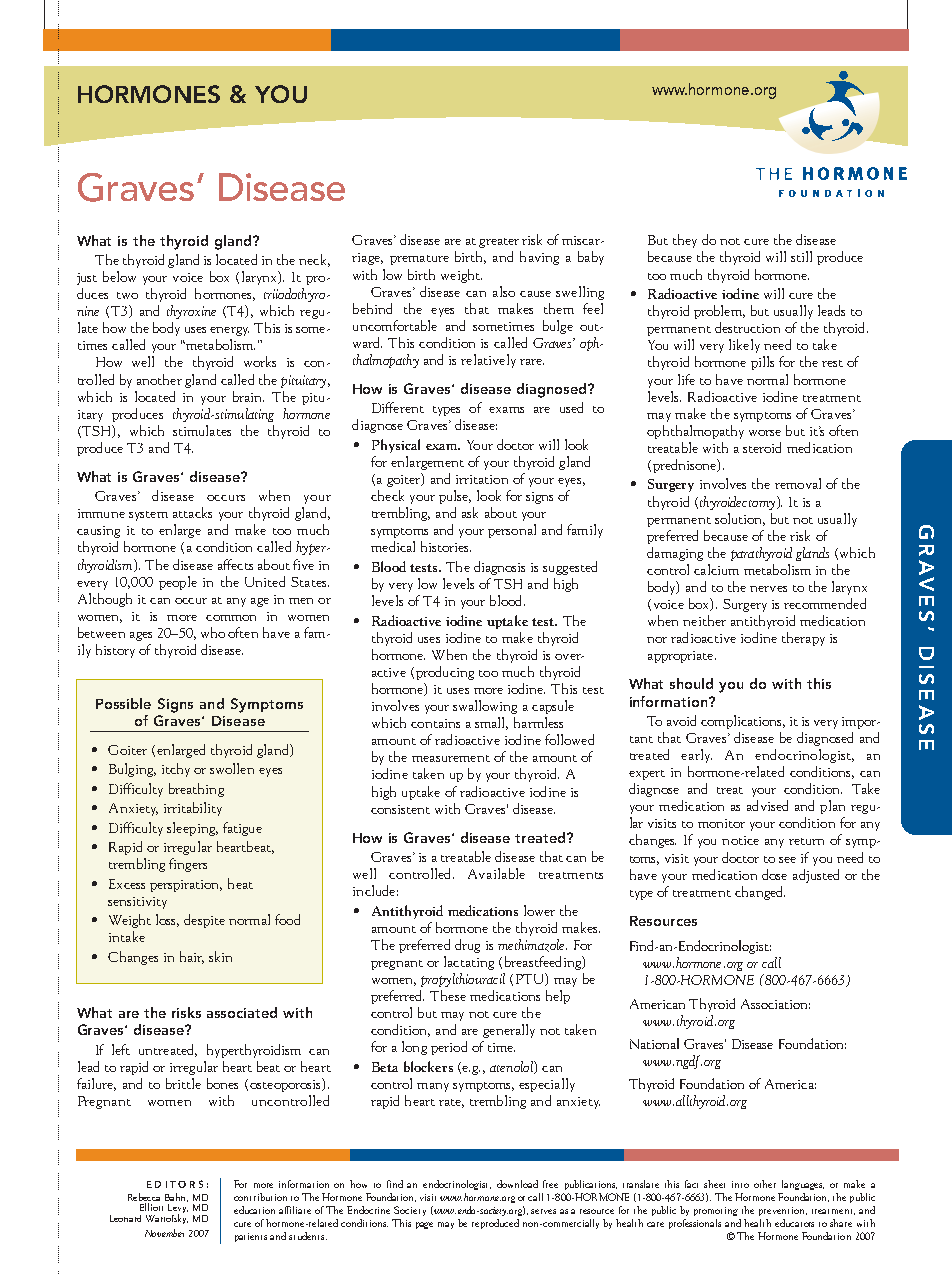 The height and width of the page is (1275, 952). I want to click on still, so click(801, 256).
